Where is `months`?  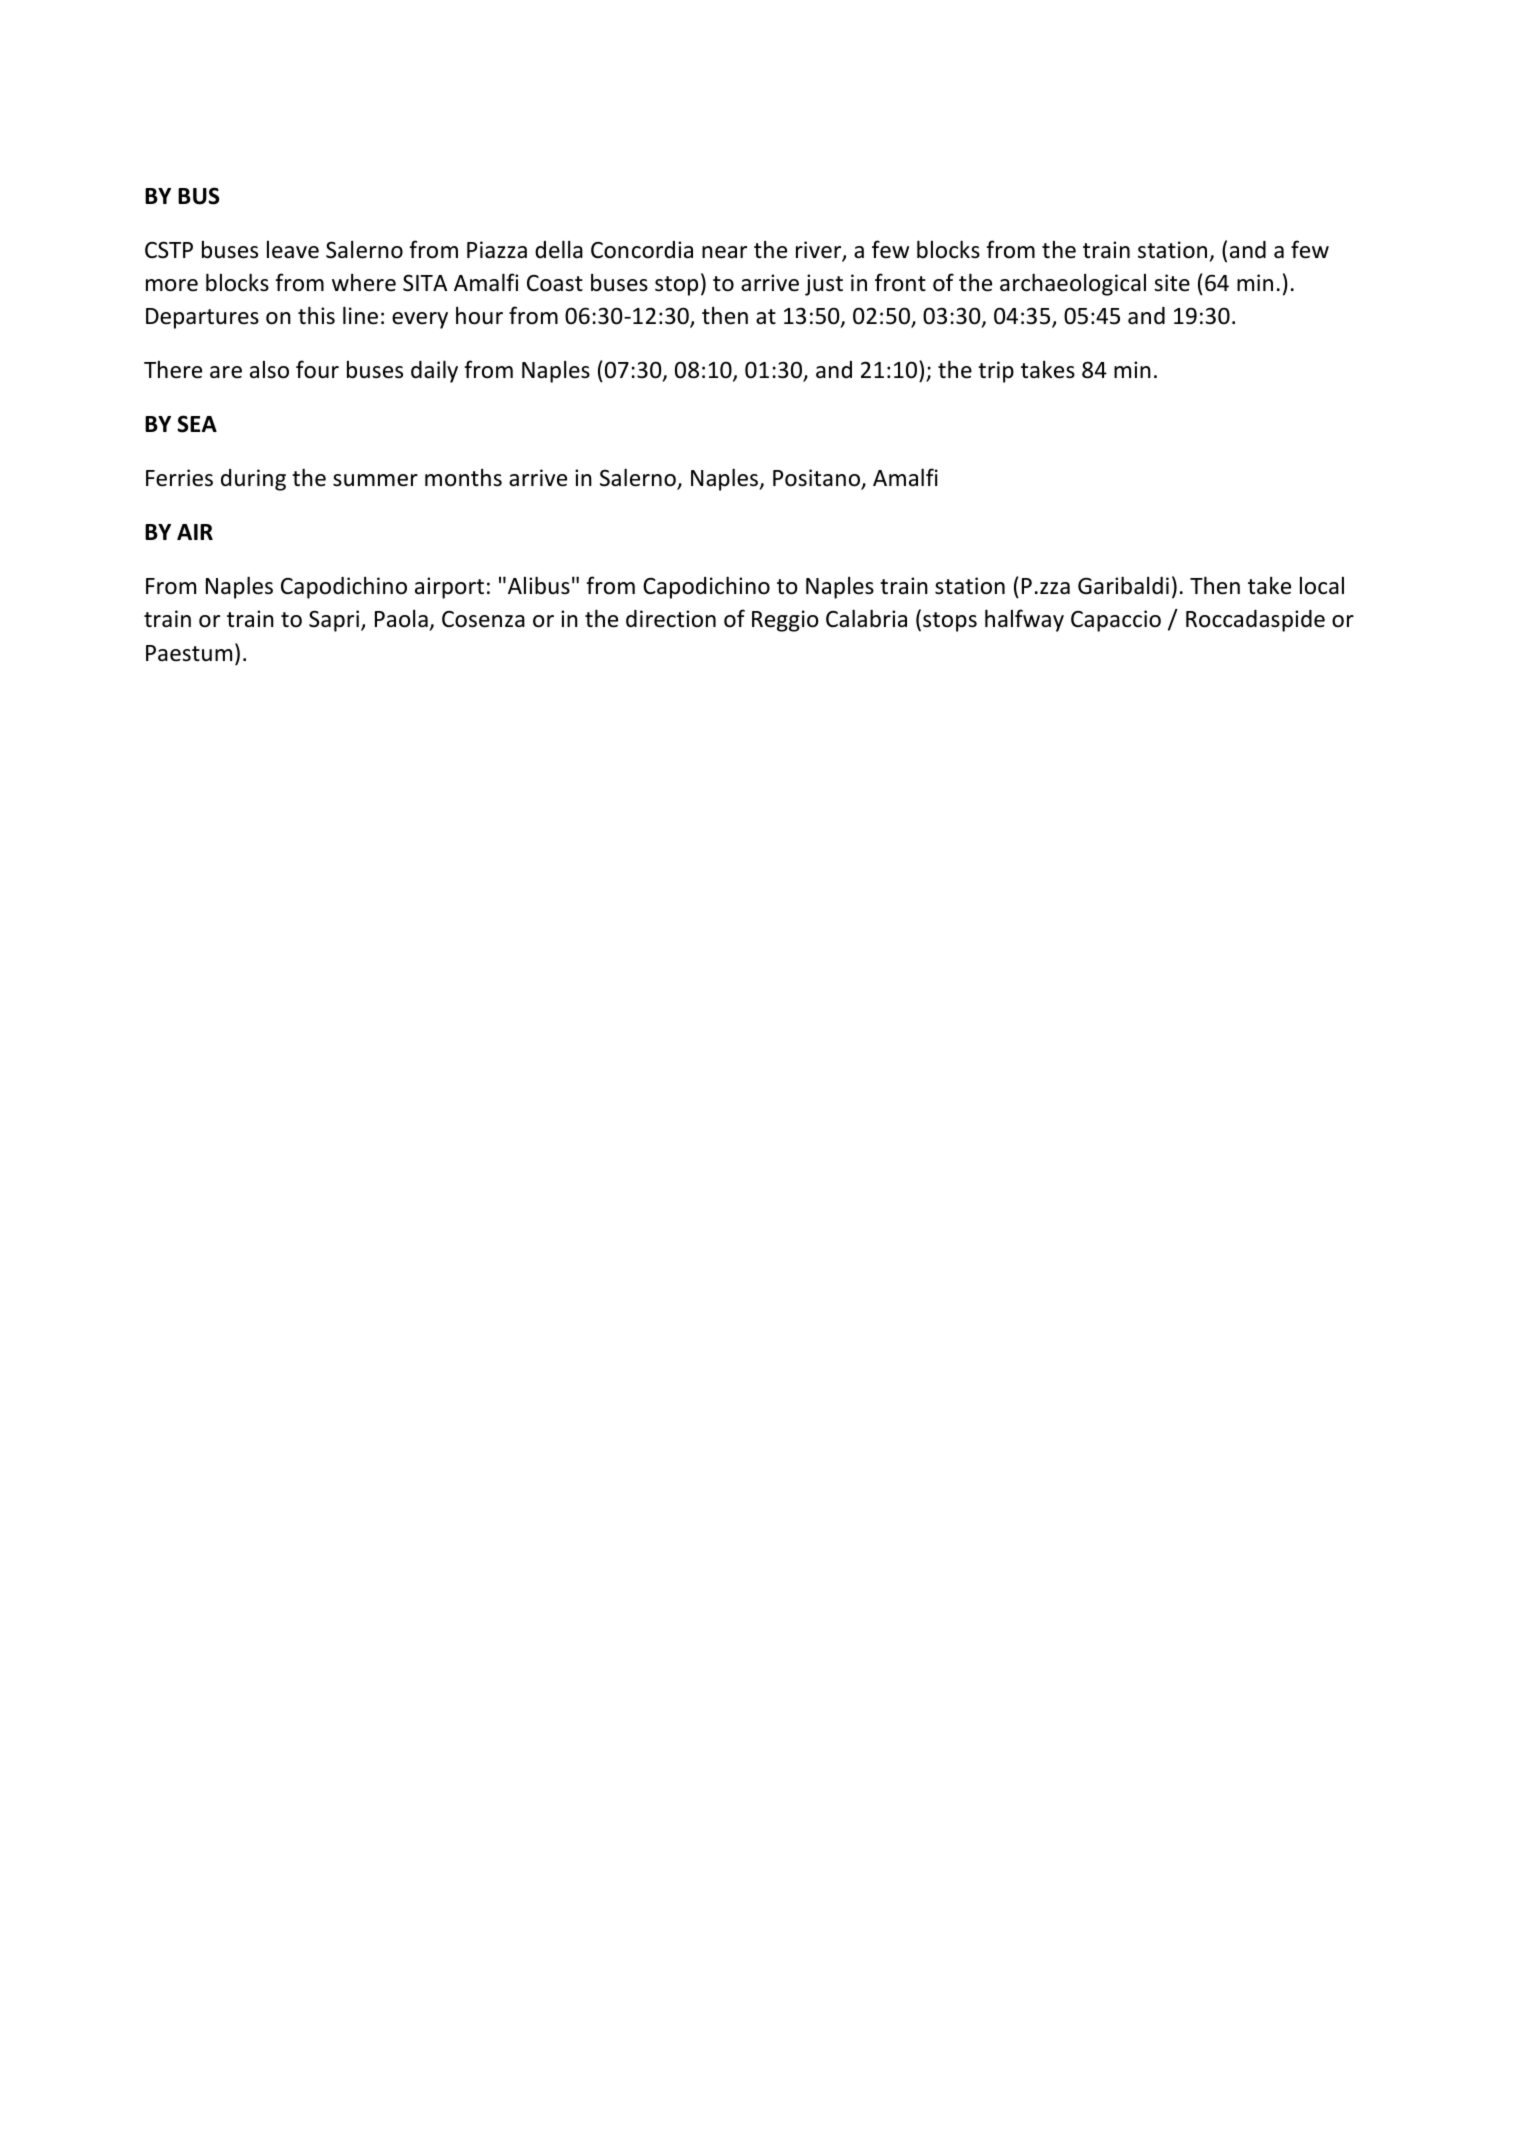
months is located at coordinates (463, 478).
